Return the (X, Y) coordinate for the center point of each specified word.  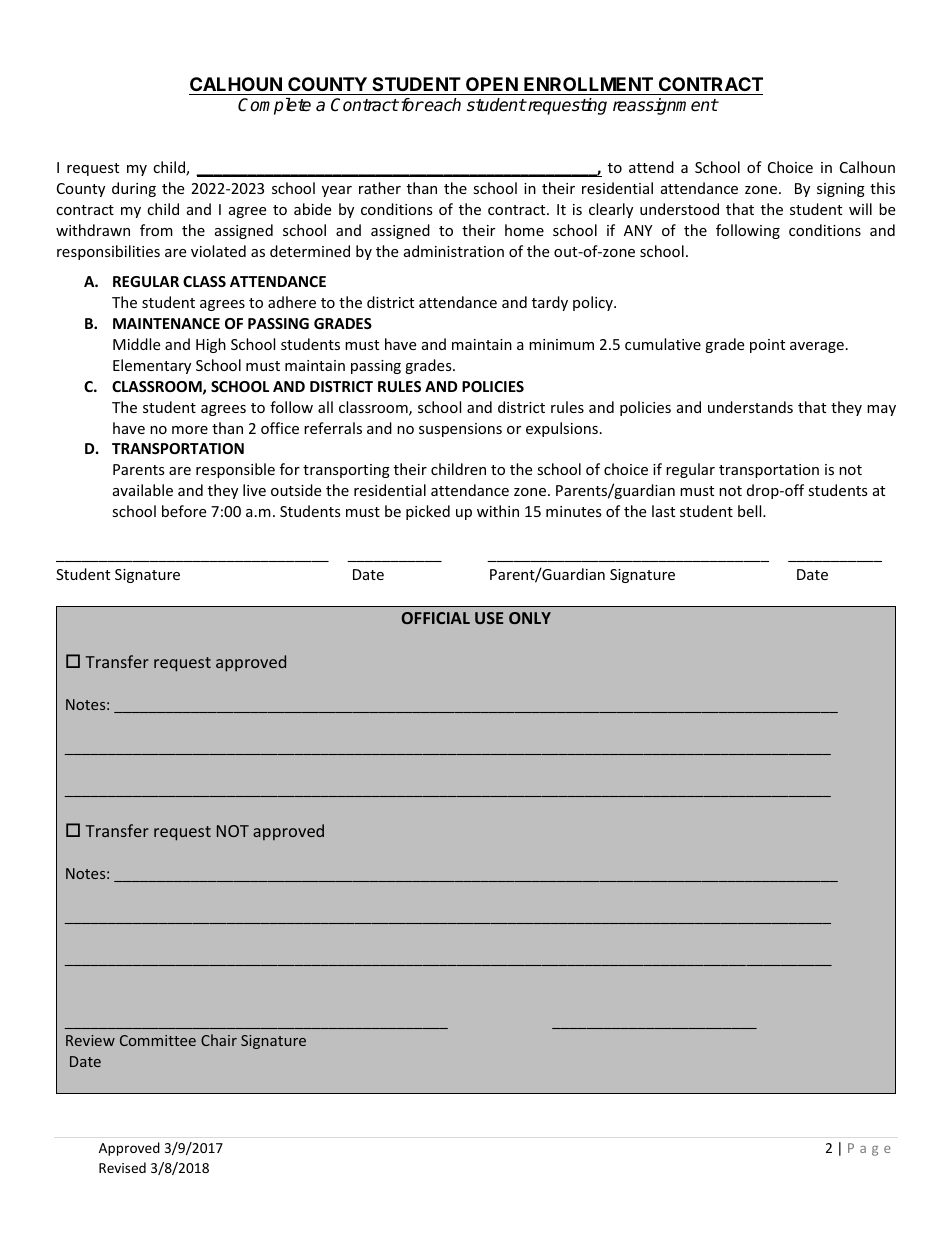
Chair (219, 1040)
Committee (158, 1040)
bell (751, 511)
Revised (122, 1167)
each (442, 105)
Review (90, 1040)
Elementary (152, 366)
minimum (561, 344)
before (184, 511)
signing (841, 190)
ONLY (530, 618)
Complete (274, 106)
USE (489, 618)
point (767, 346)
